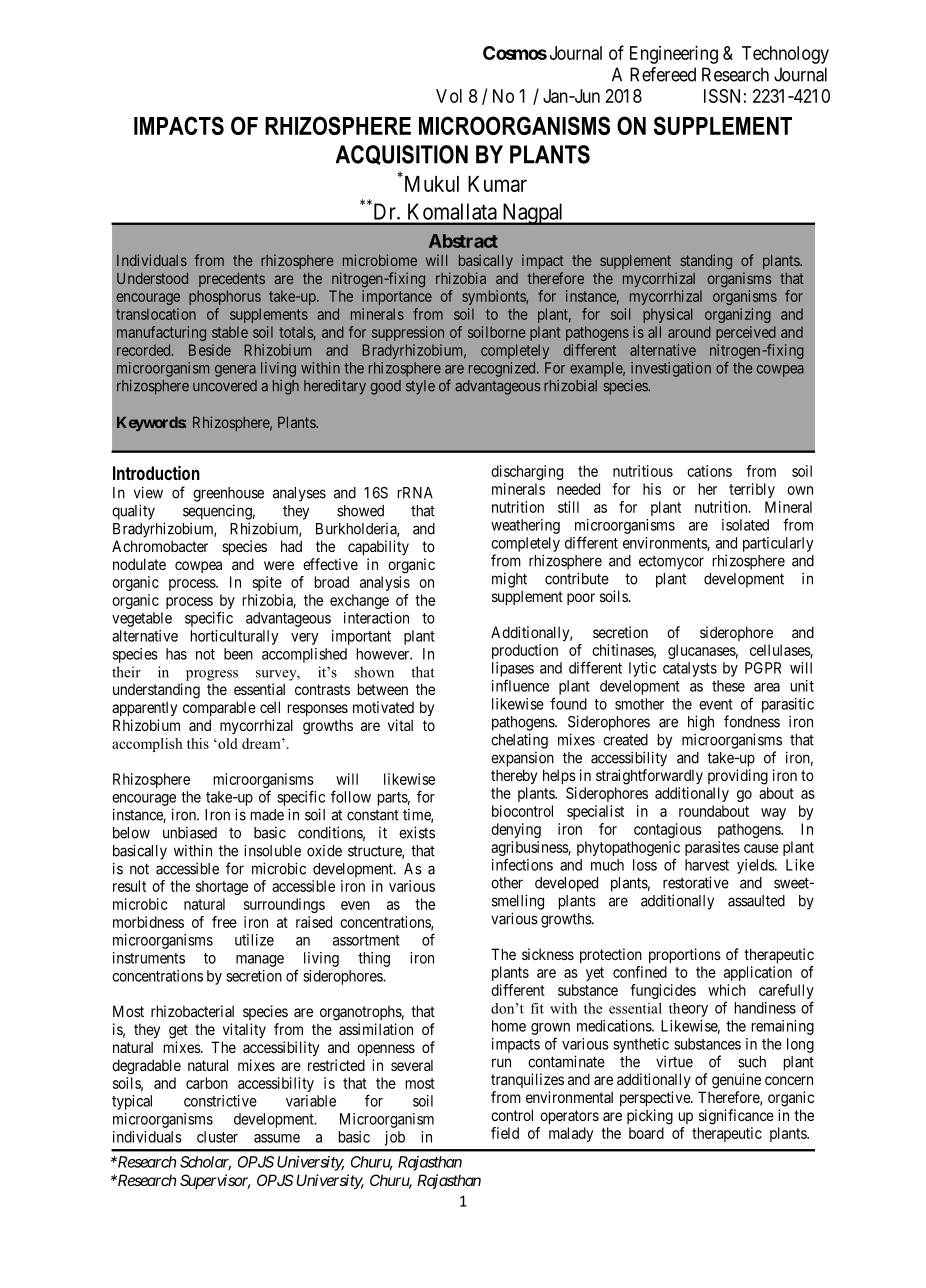 This screenshot has width=926, height=1288. Describe the element at coordinates (402, 155) in the screenshot. I see `ACQUISITION` at that location.
